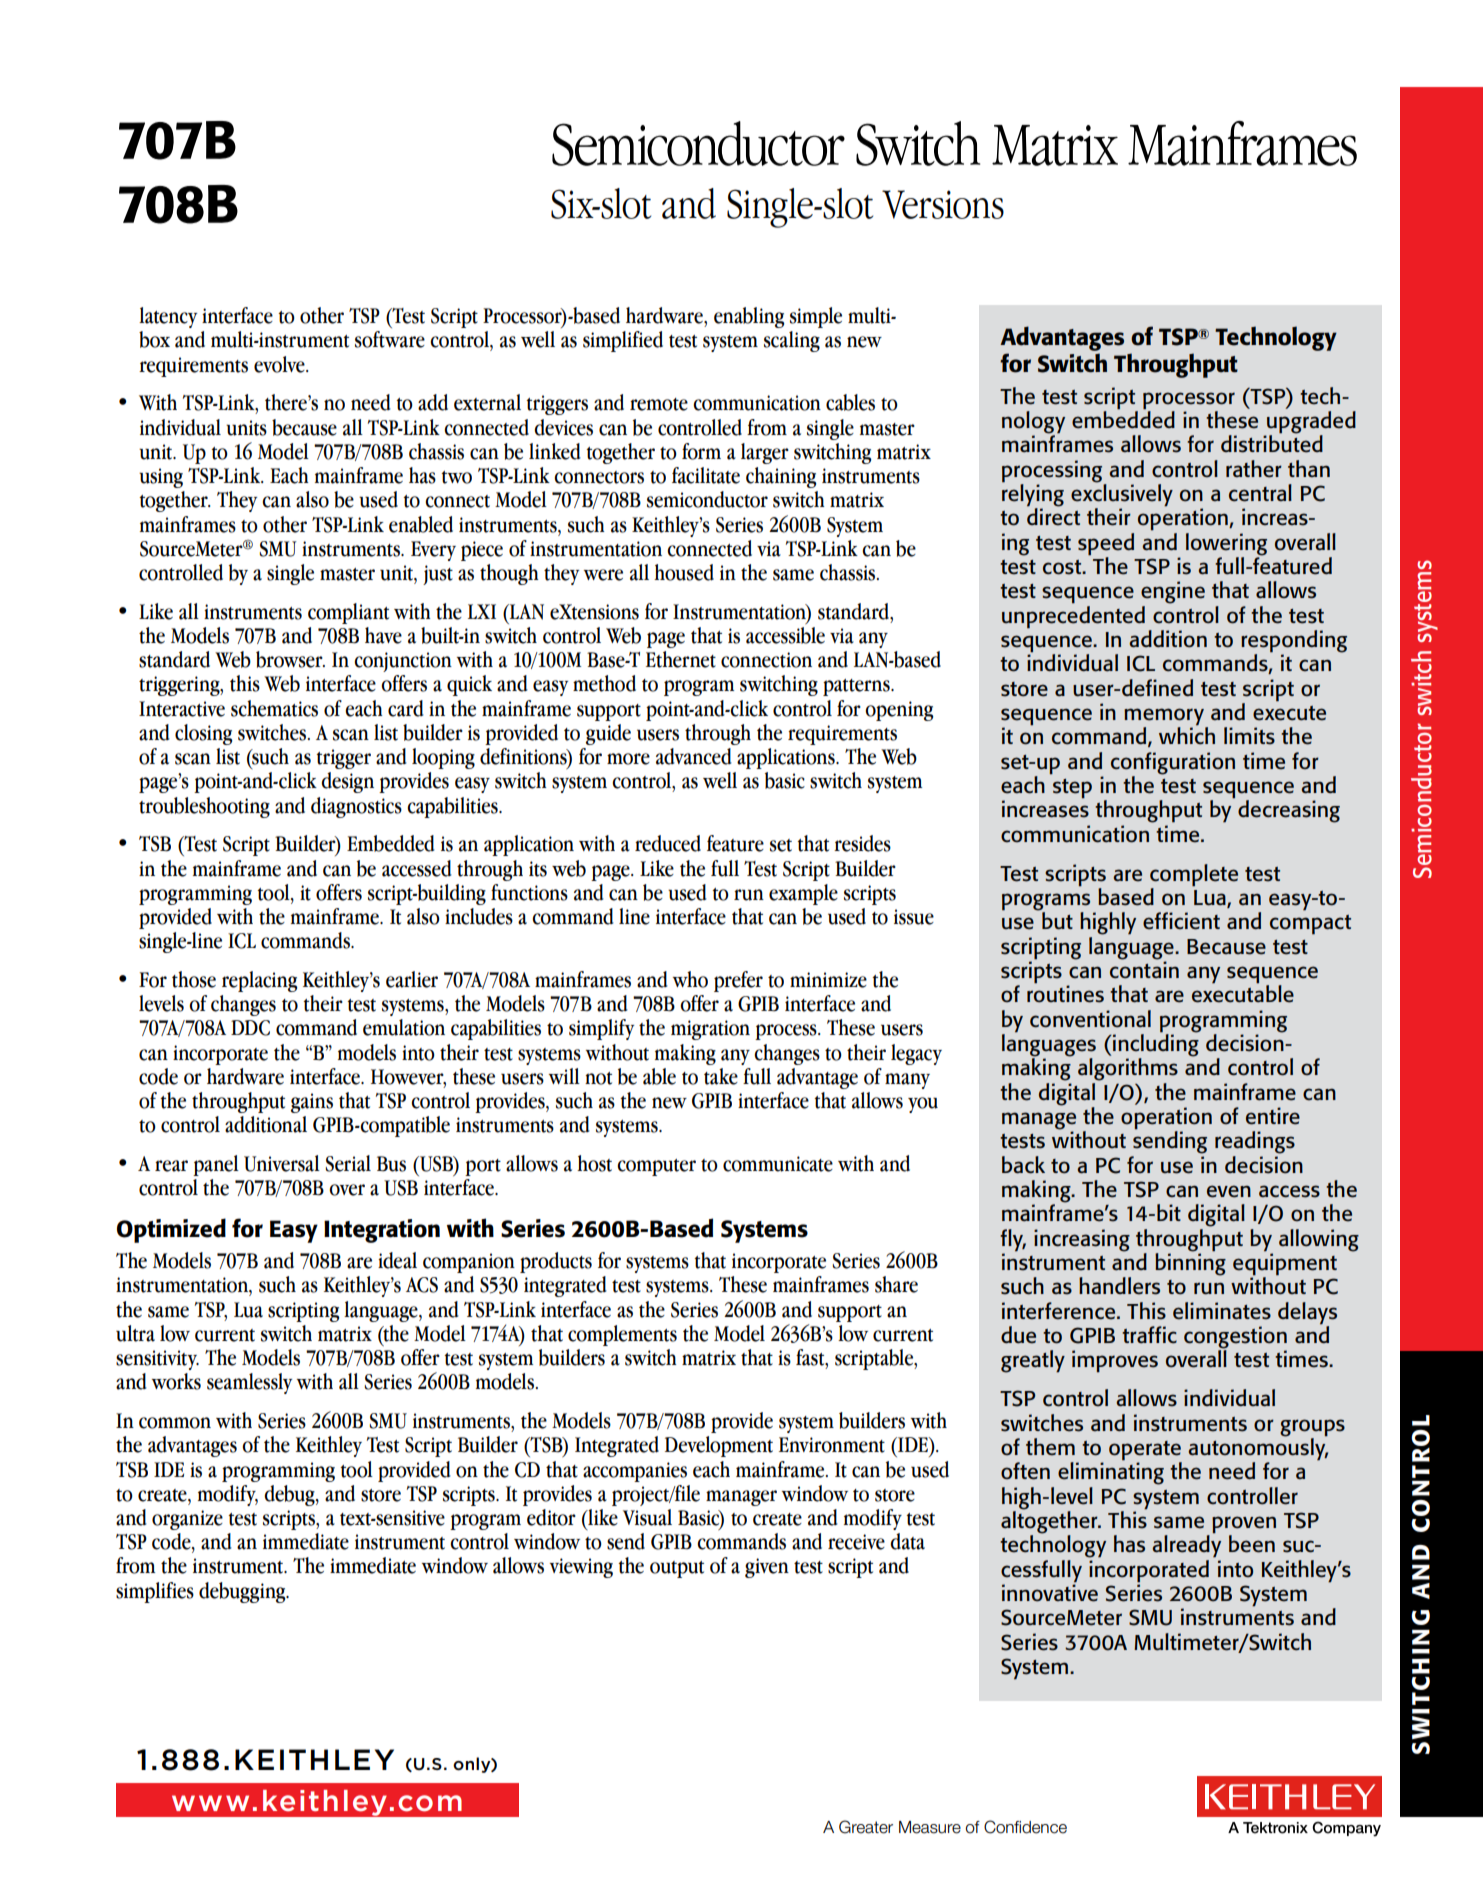 This screenshot has height=1897, width=1483. What do you see at coordinates (250, 1028) in the screenshot?
I see `DDC` at bounding box center [250, 1028].
